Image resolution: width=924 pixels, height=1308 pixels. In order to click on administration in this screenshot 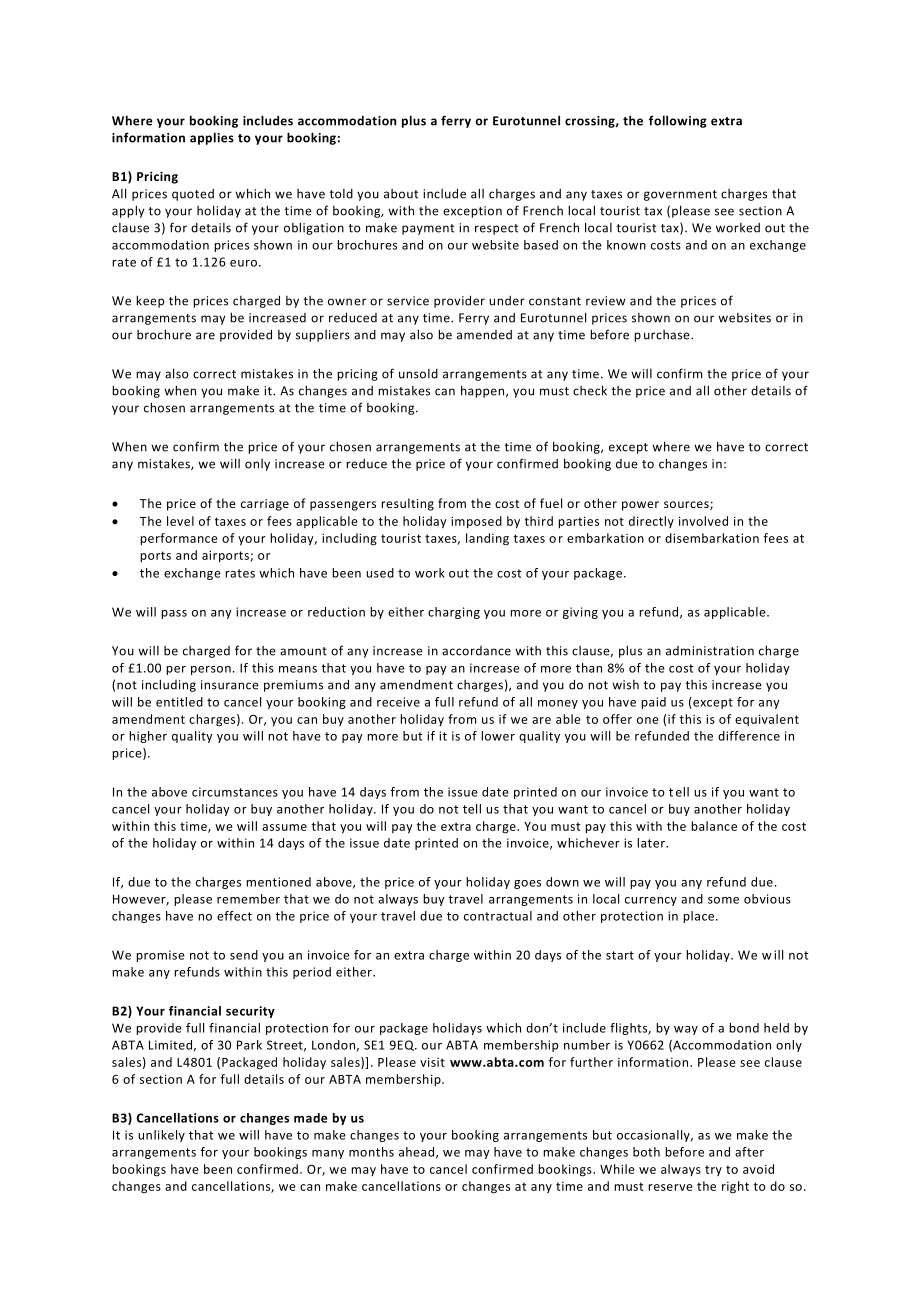, I will do `click(710, 651)`.
